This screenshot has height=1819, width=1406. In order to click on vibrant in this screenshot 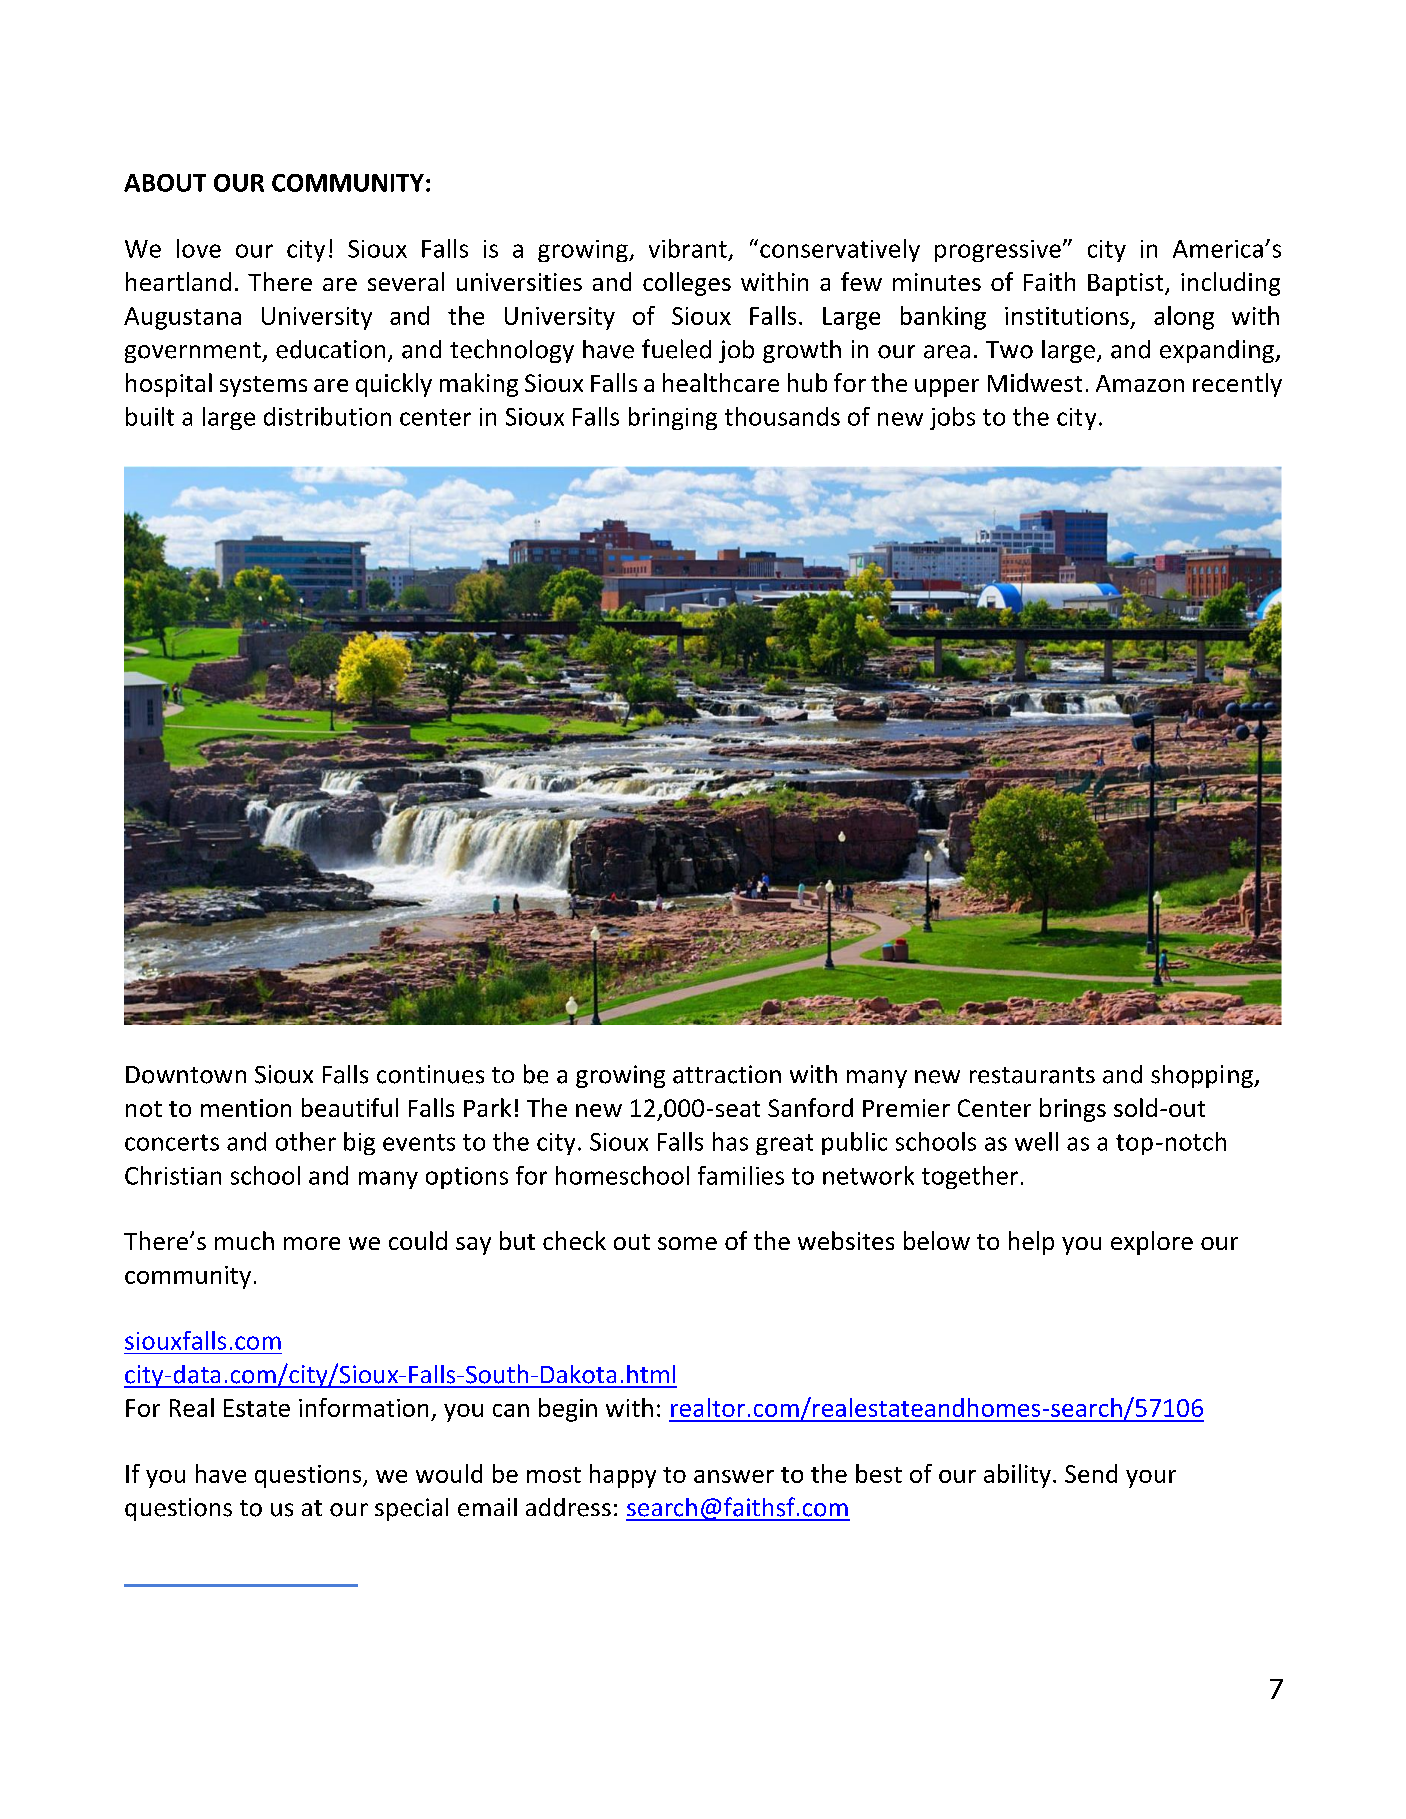, I will do `click(688, 248)`.
